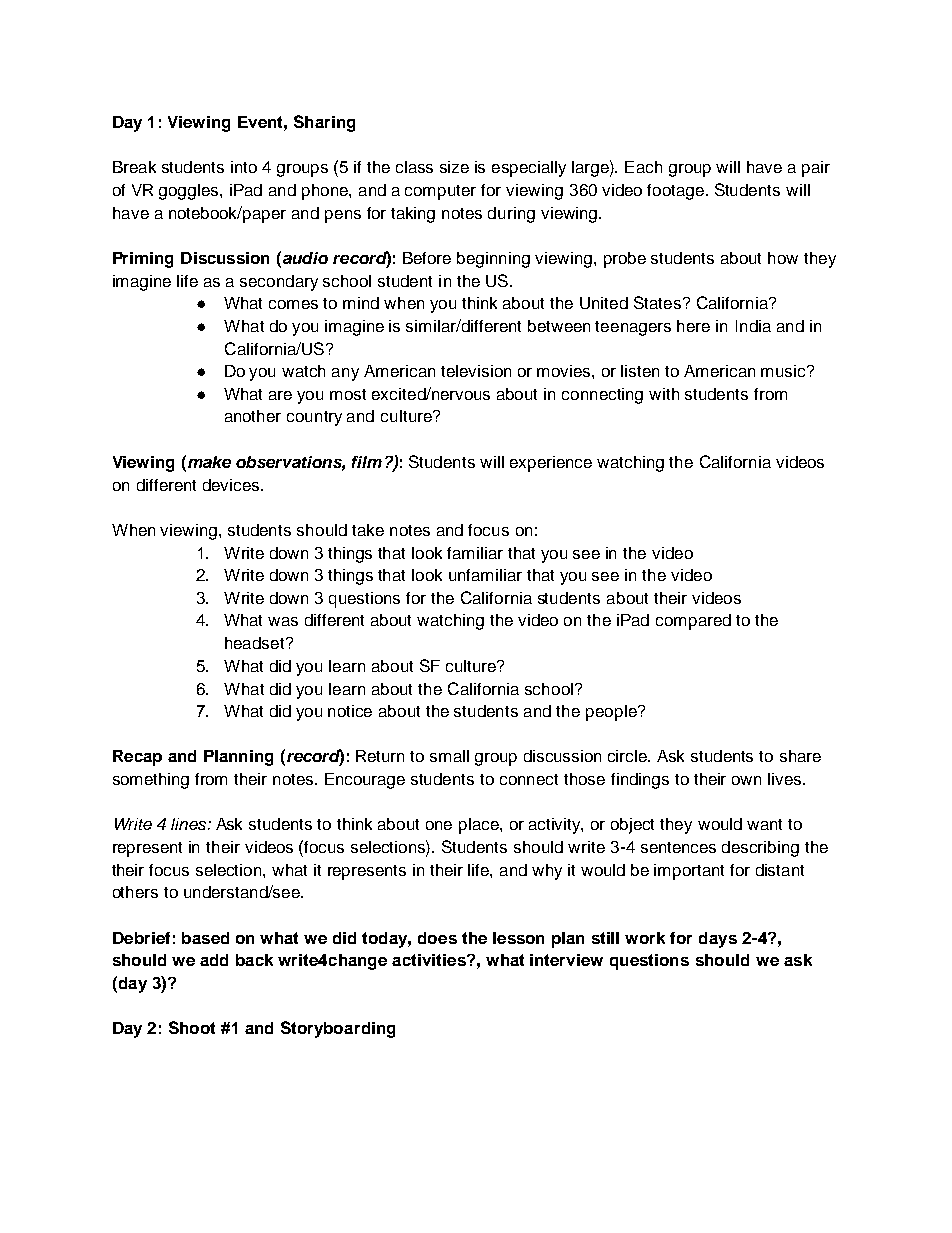  Describe the element at coordinates (192, 1027) in the screenshot. I see `Shoot` at that location.
